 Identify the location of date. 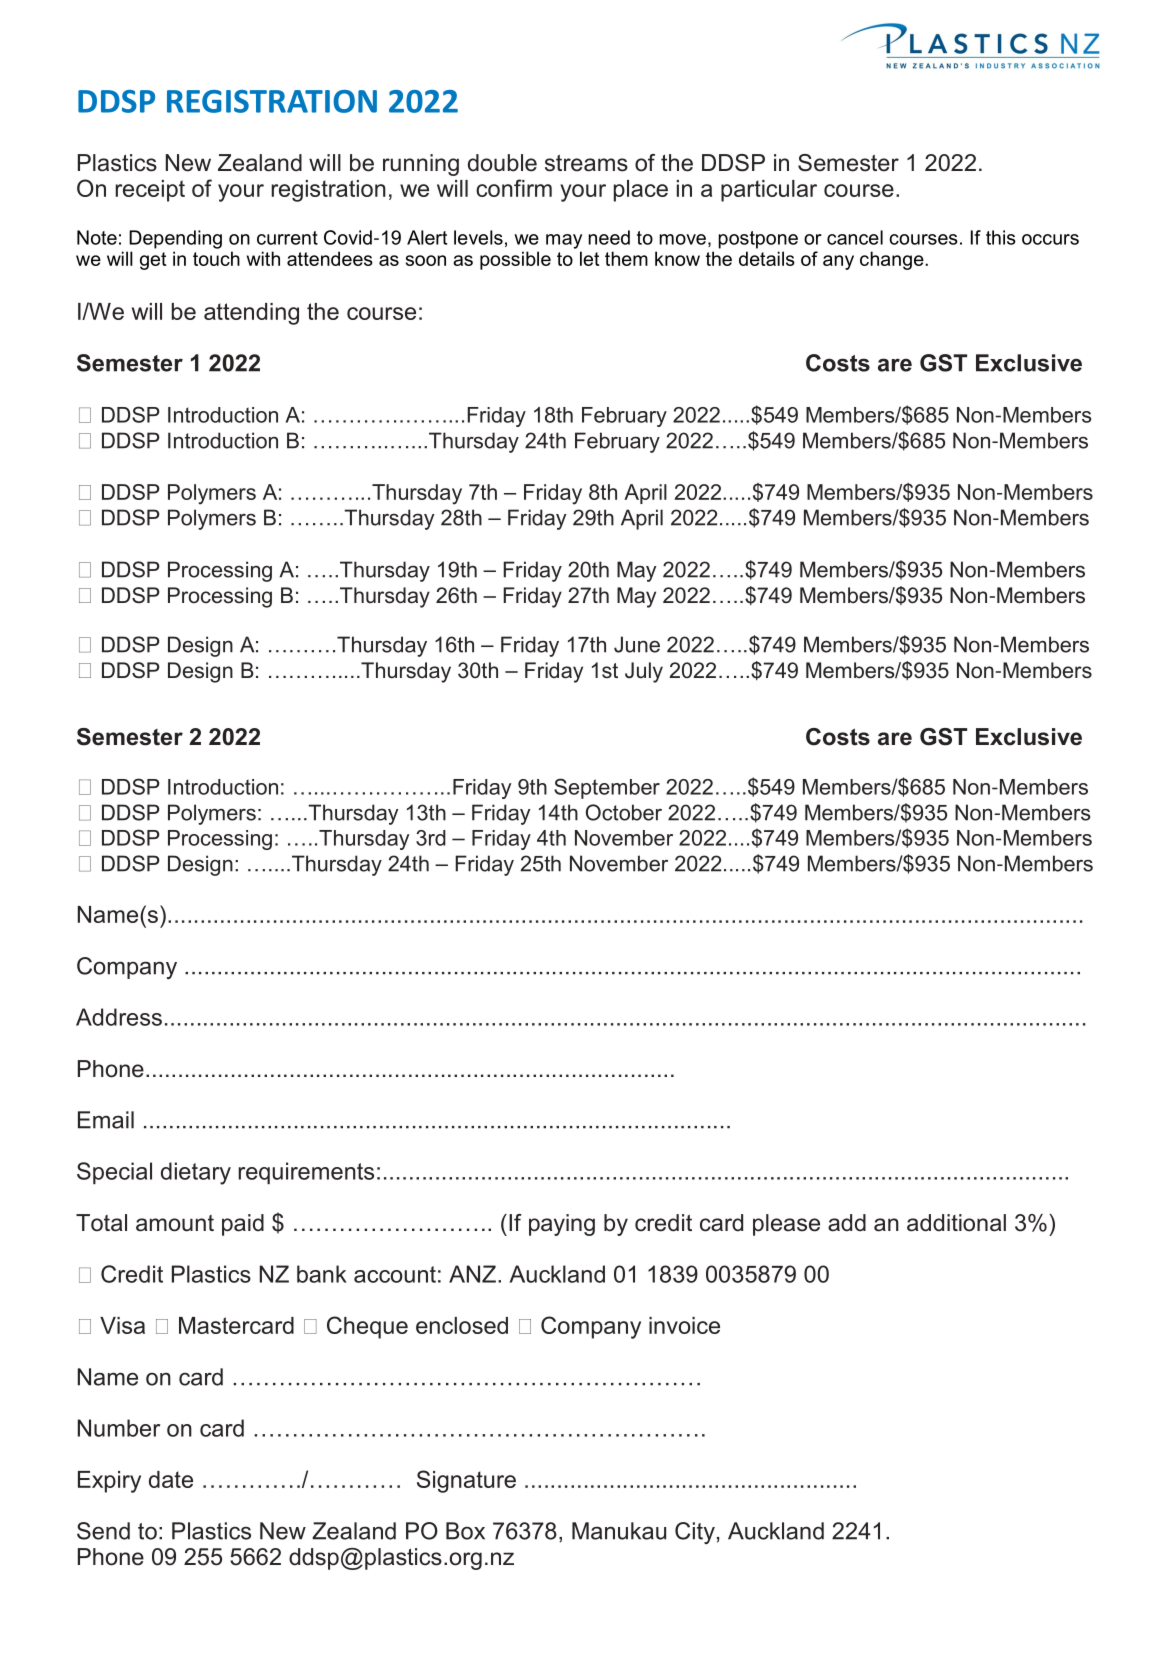
(171, 1479).
